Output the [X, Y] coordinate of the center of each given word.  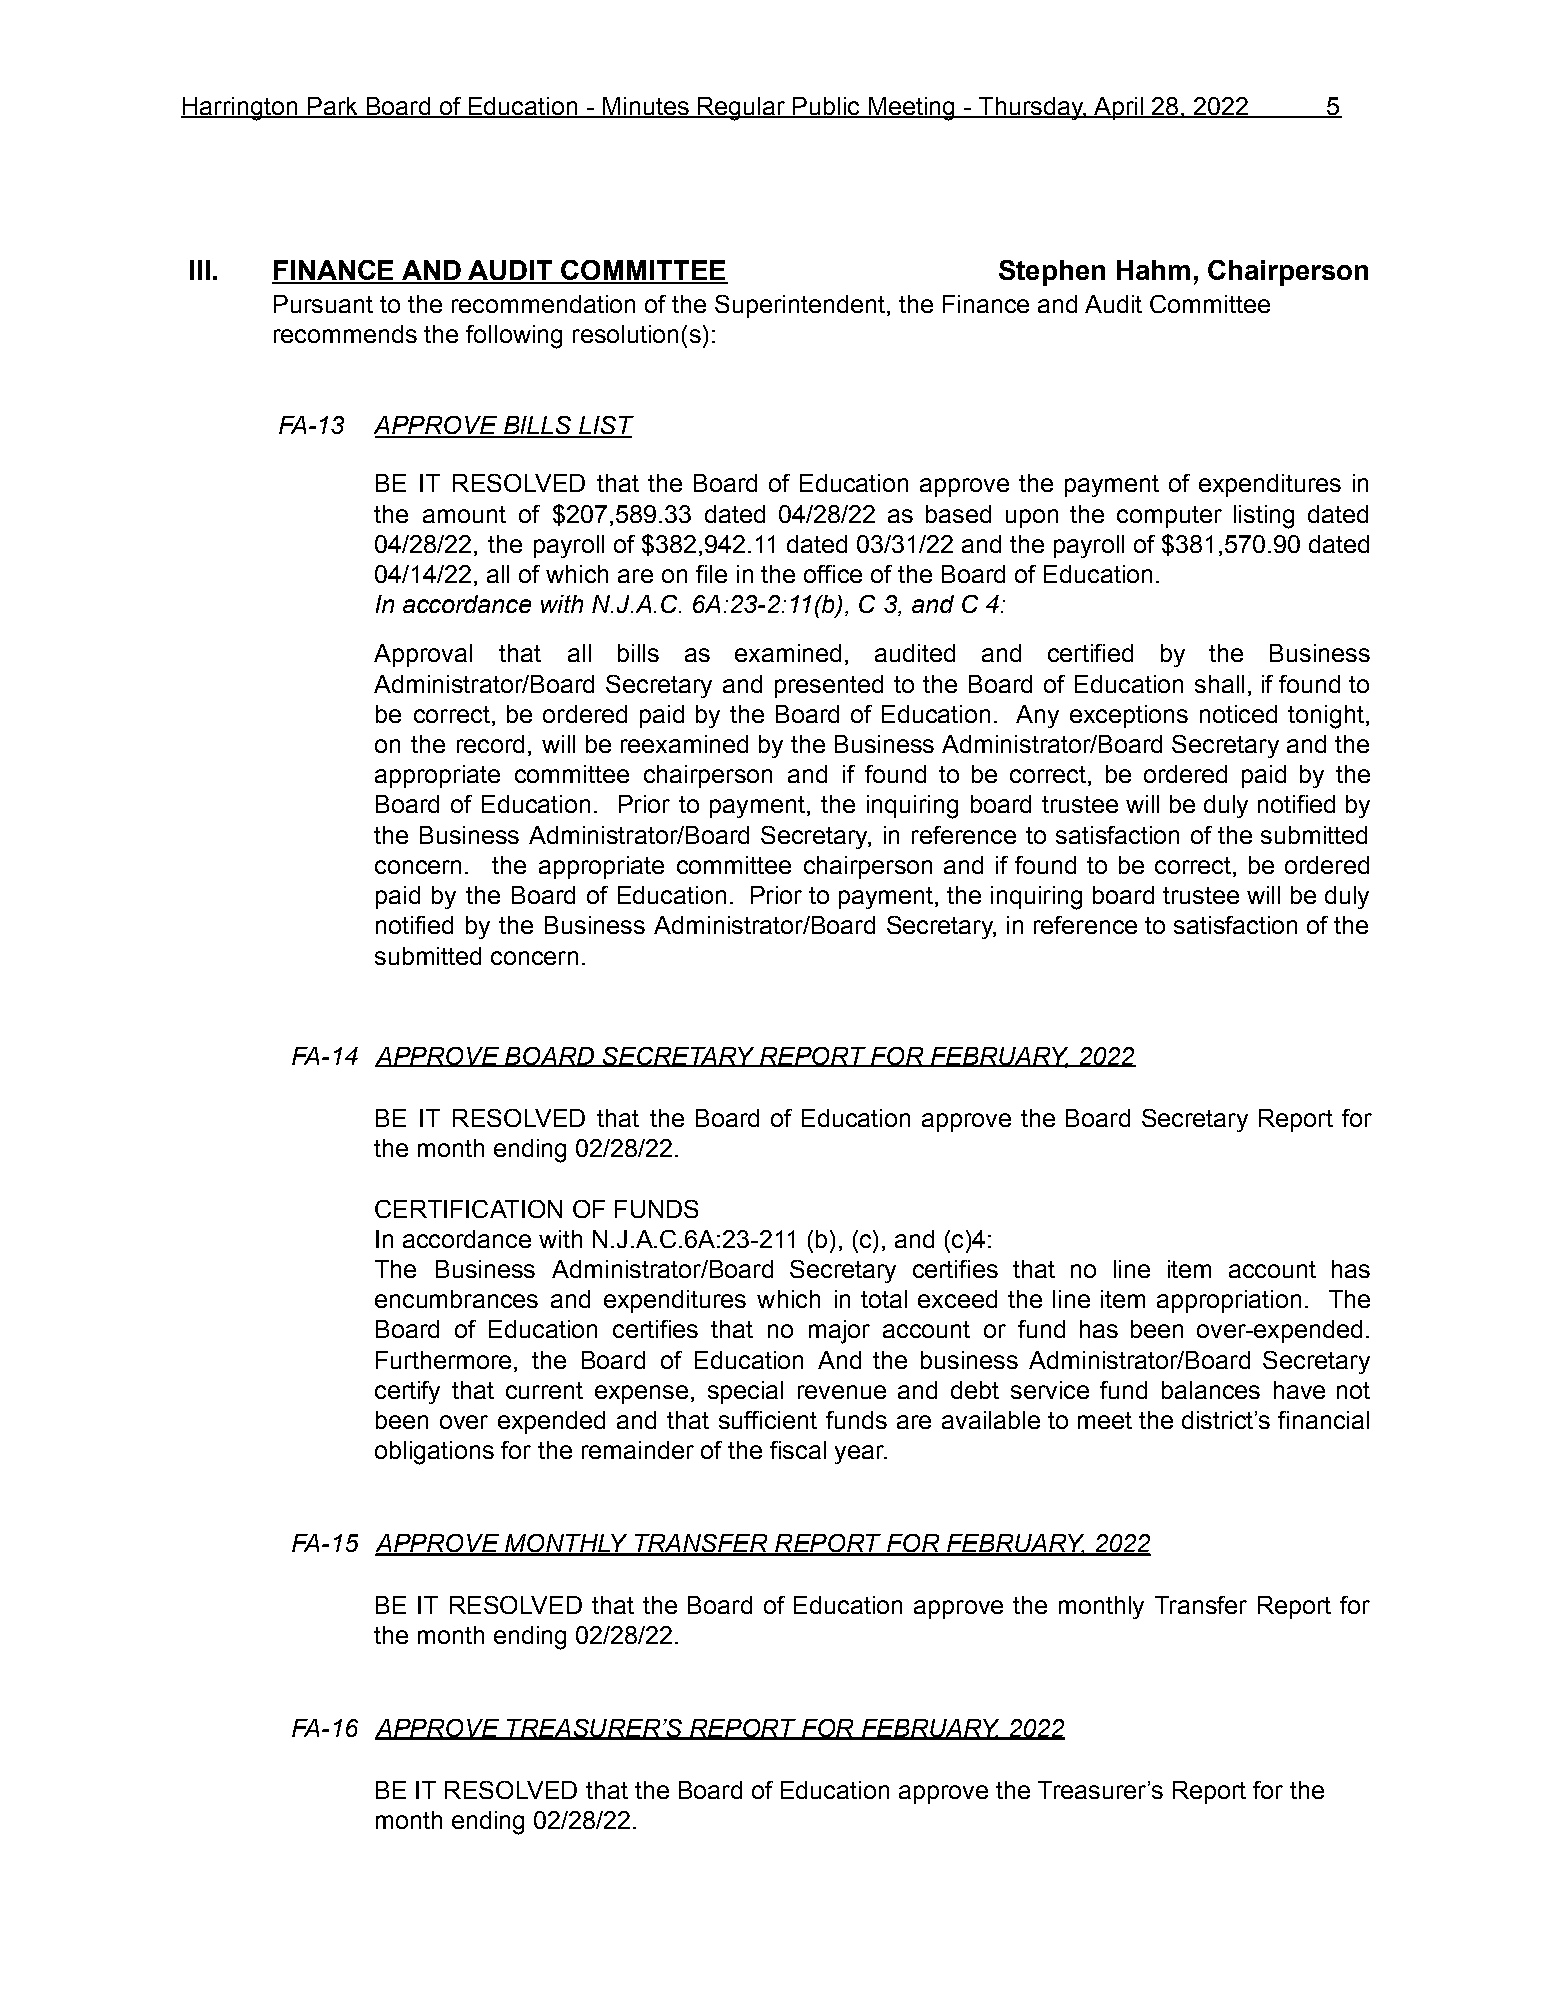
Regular [741, 109]
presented [829, 686]
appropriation [1229, 1301]
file [711, 574]
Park [332, 107]
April [1118, 108]
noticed [1238, 714]
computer [1169, 517]
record [490, 744]
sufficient [768, 1420]
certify [407, 1392]
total [884, 1299]
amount [464, 514]
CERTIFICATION [468, 1209]
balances [1211, 1390]
